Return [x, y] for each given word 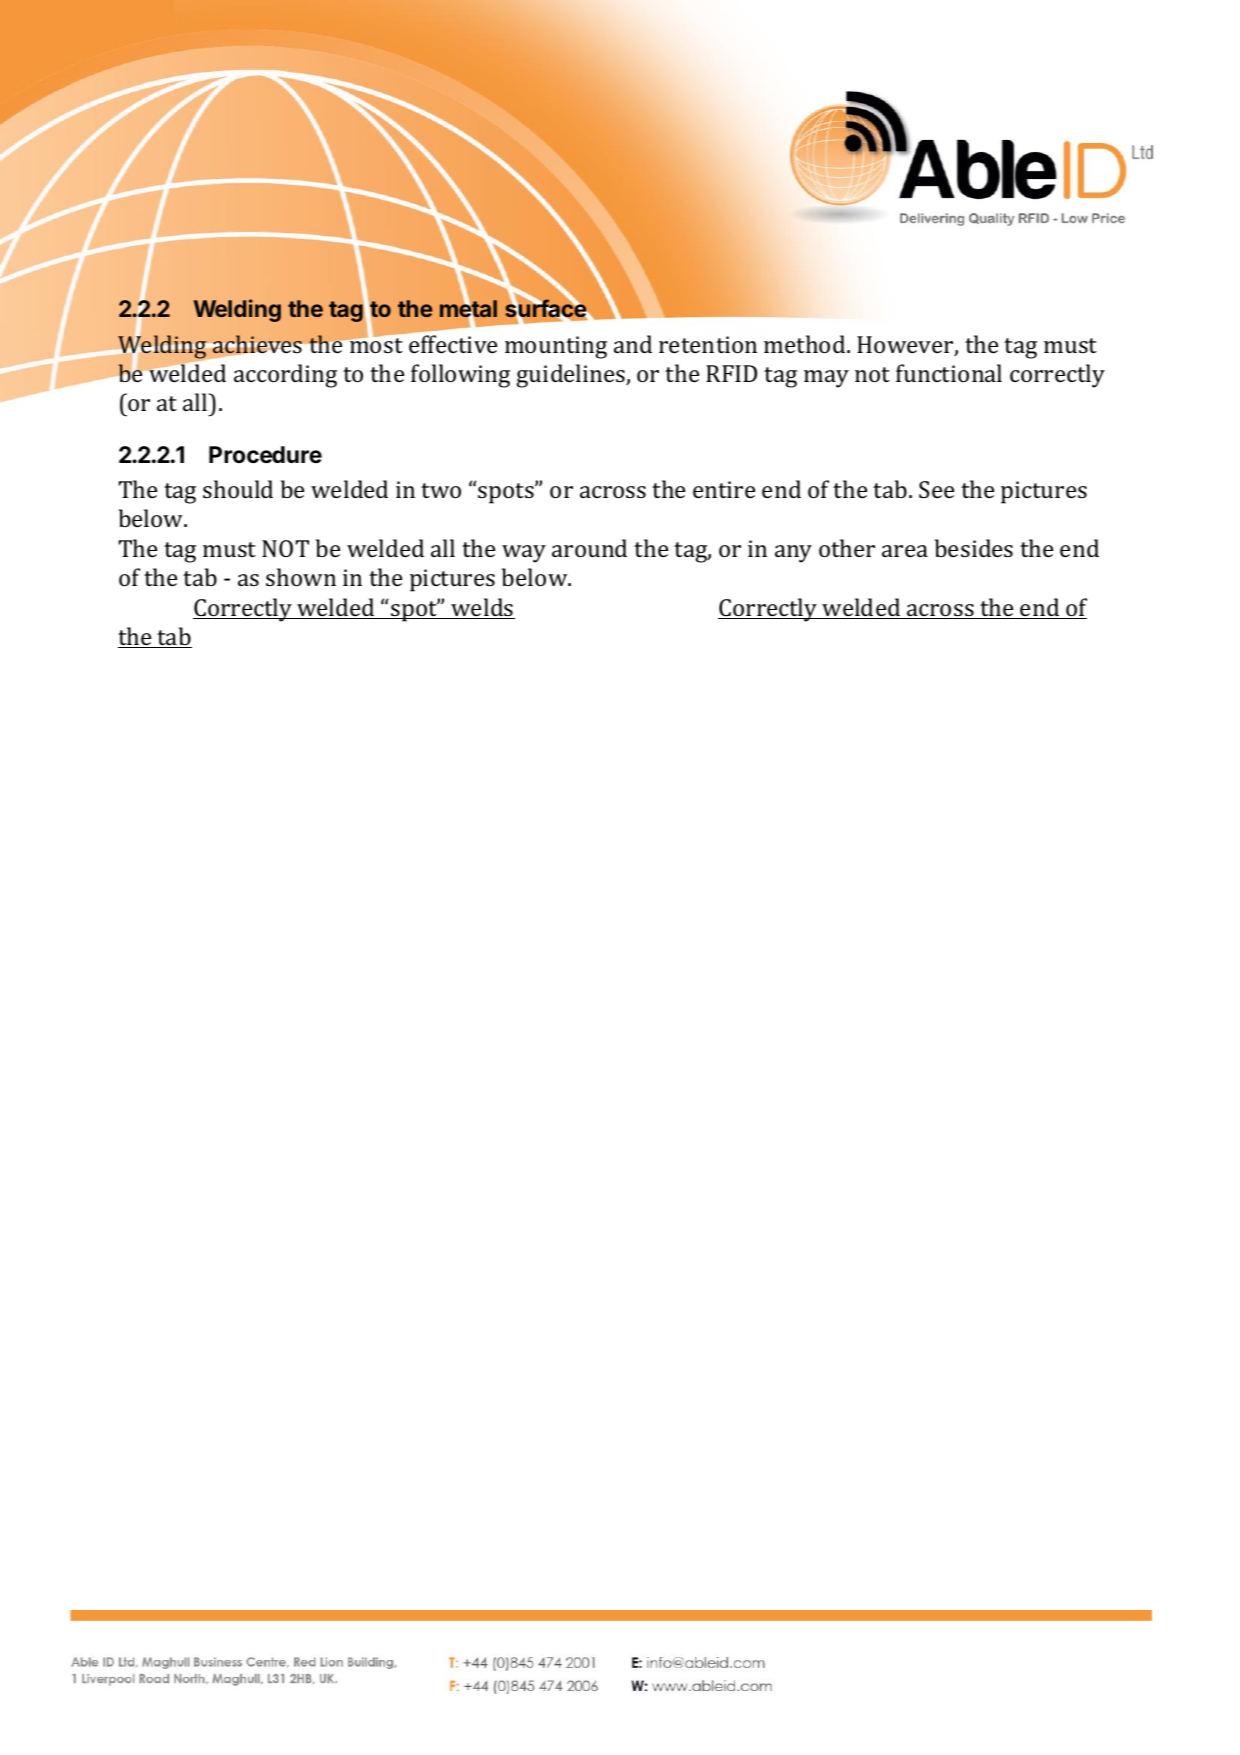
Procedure [265, 455]
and [633, 344]
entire [724, 489]
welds [482, 608]
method [806, 344]
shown [301, 577]
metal [468, 309]
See [936, 489]
